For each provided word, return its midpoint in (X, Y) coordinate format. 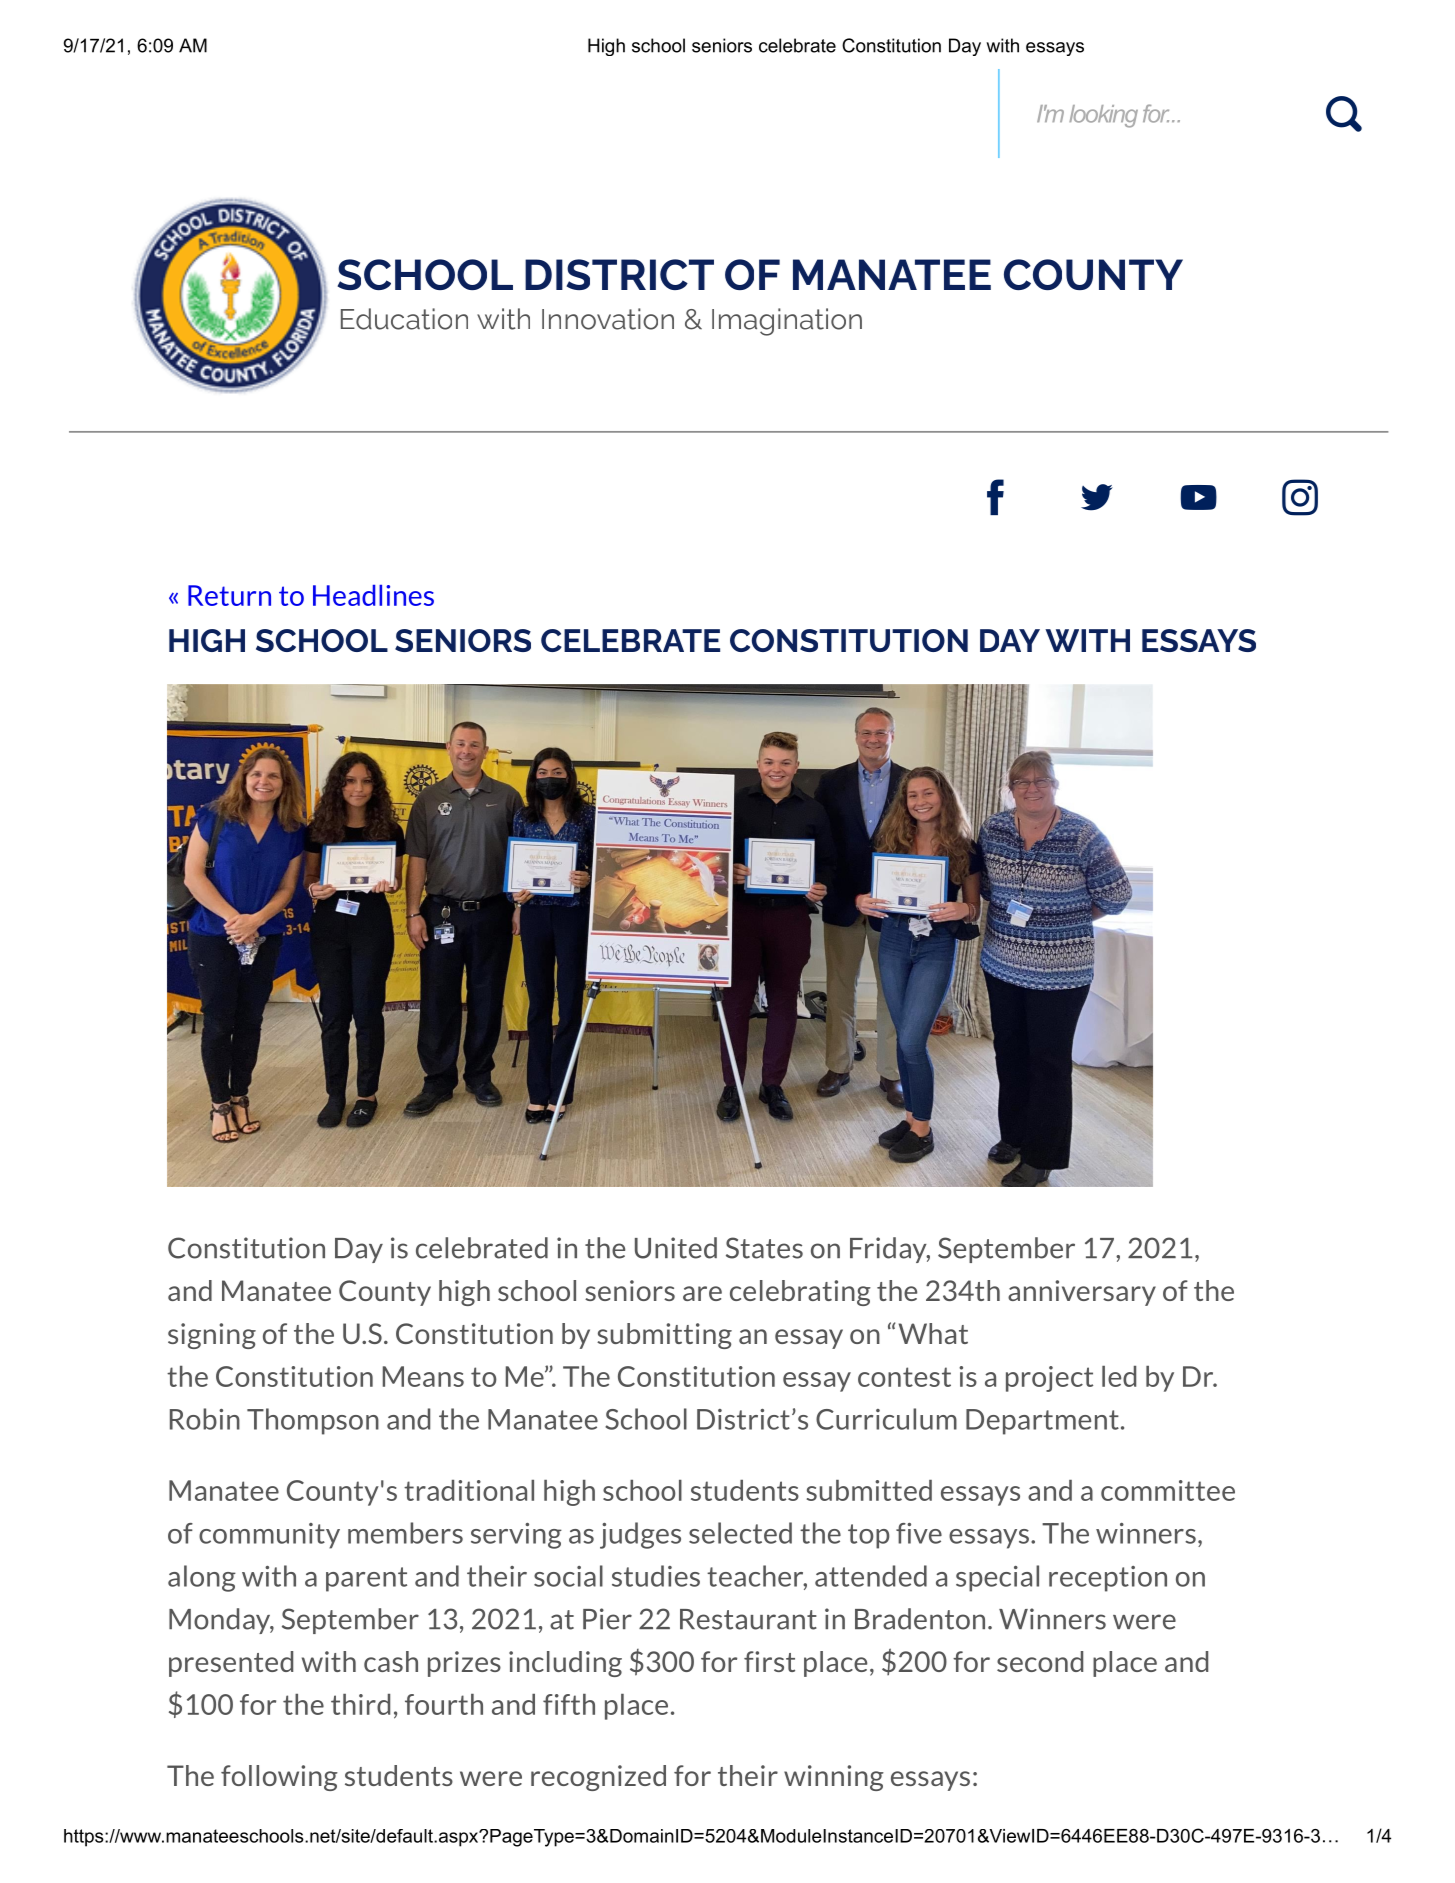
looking (1103, 116)
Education (404, 319)
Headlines (373, 595)
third (360, 1704)
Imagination (787, 322)
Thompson (313, 1421)
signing (212, 1336)
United (676, 1248)
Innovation (608, 319)
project (1049, 1379)
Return (229, 595)
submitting (664, 1336)
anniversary (1082, 1293)
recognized (598, 1778)
